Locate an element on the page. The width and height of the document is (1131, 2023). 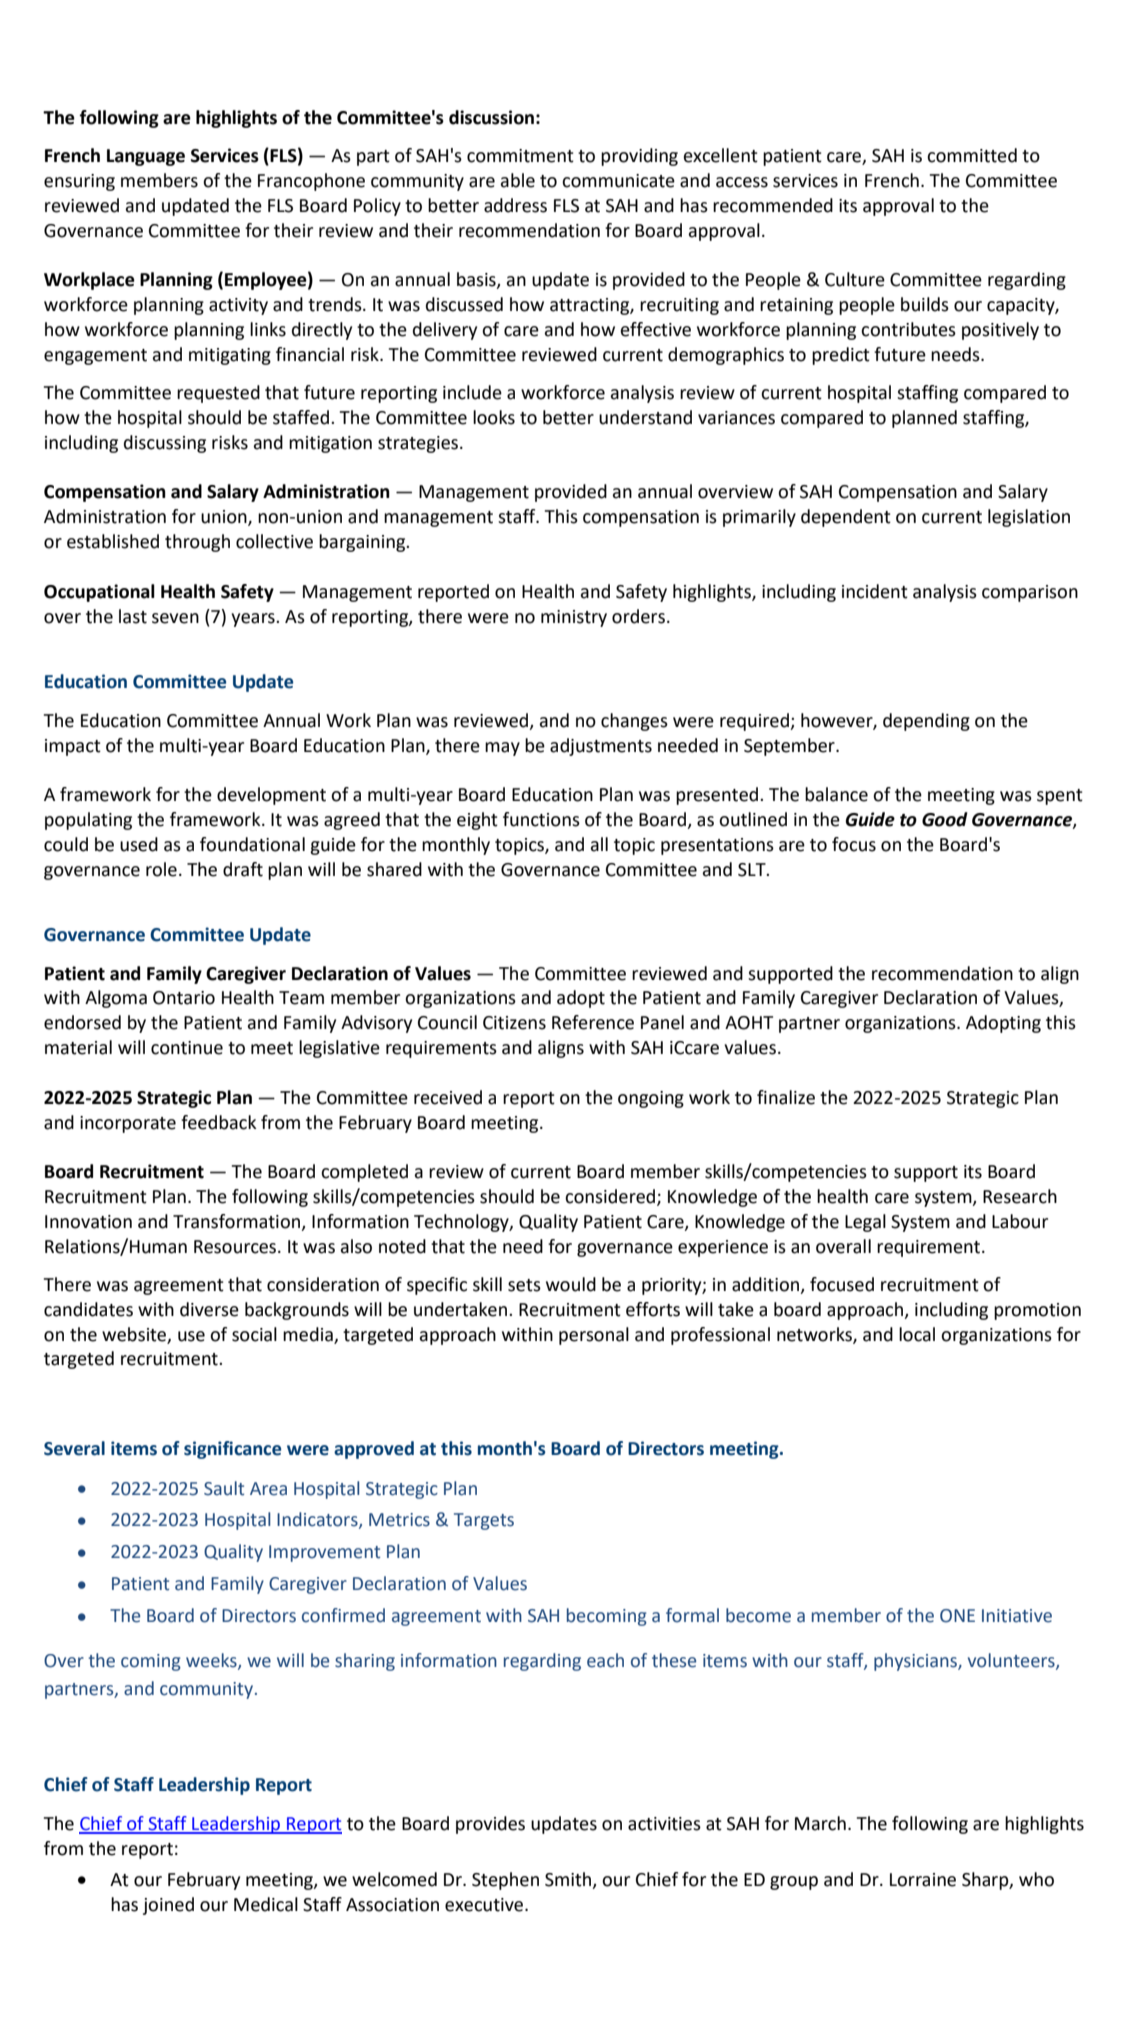
depending is located at coordinates (926, 722).
